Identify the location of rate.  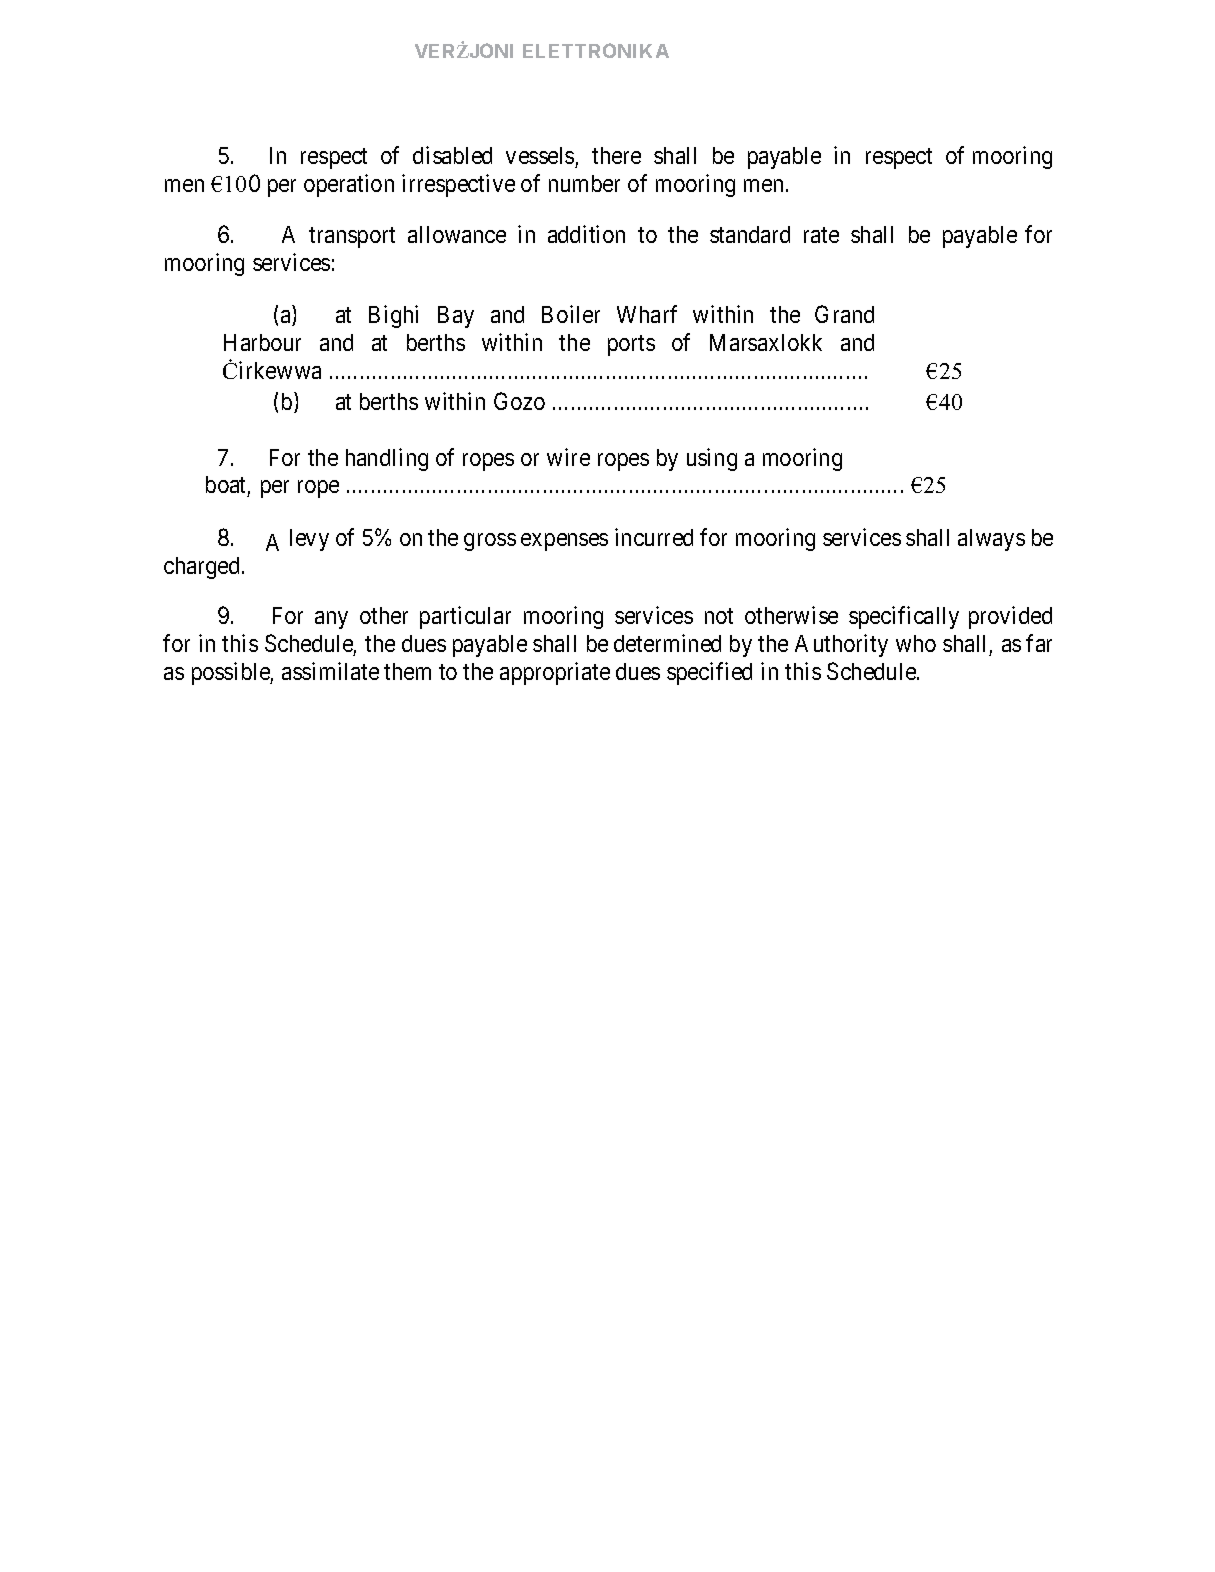
(821, 235).
